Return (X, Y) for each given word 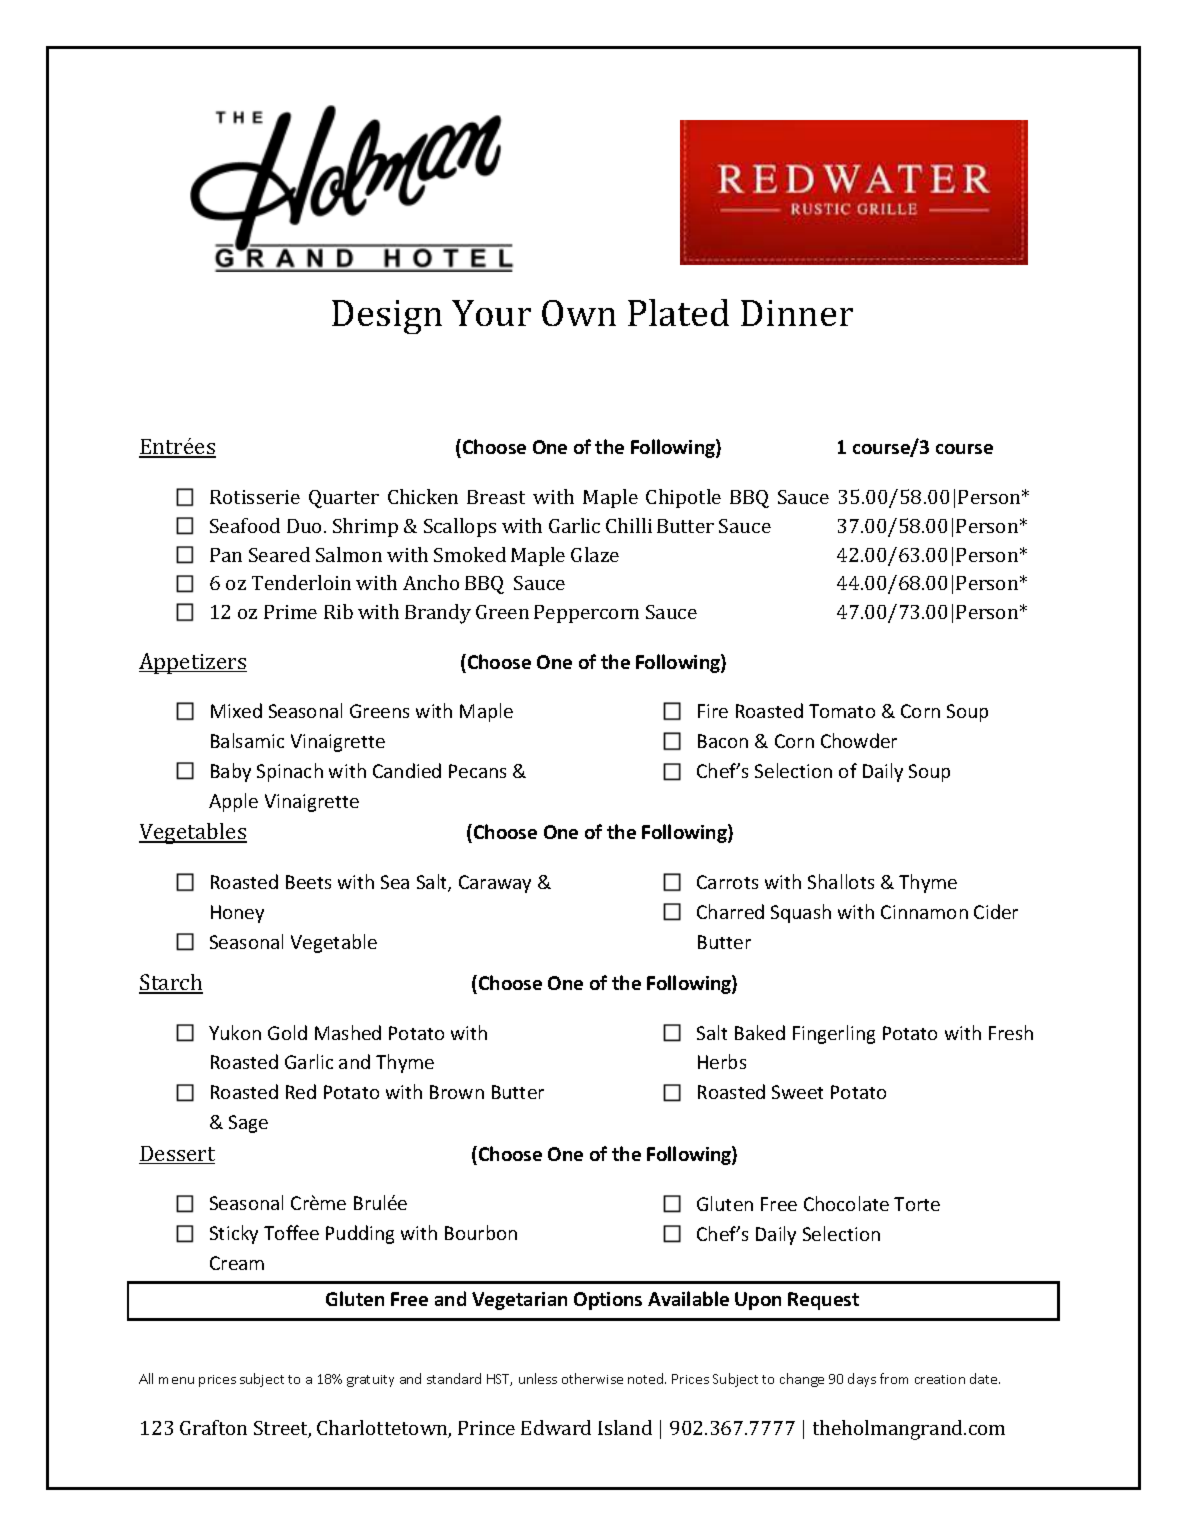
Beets (308, 882)
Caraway (495, 884)
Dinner (797, 313)
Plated (678, 312)
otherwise (592, 1378)
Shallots (841, 881)
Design (387, 317)
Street (282, 1429)
